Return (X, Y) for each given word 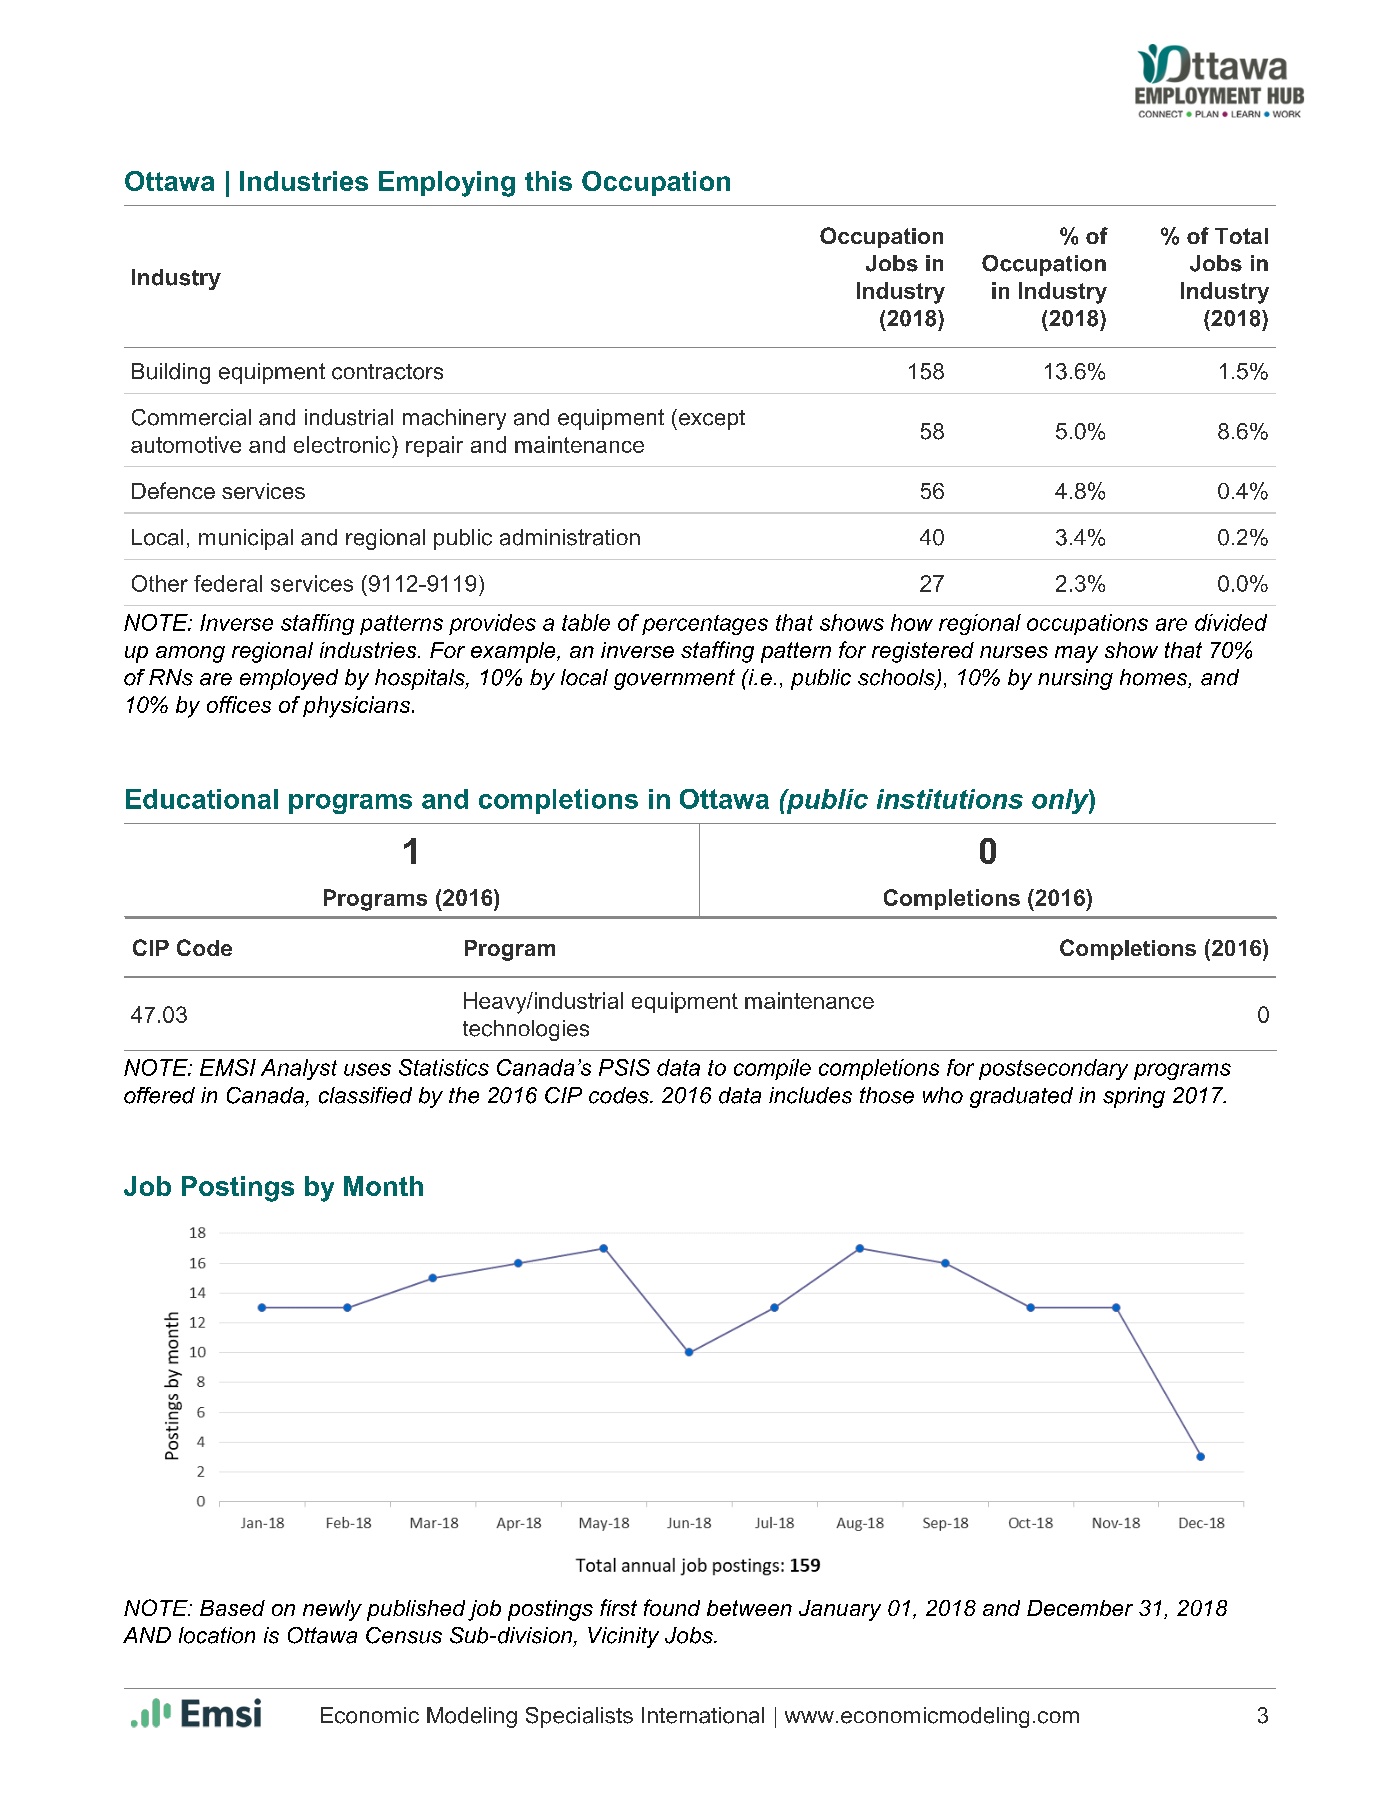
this (548, 181)
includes (810, 1095)
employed (289, 679)
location (217, 1635)
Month (383, 1186)
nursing (1075, 679)
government (674, 679)
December (1080, 1608)
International (703, 1715)
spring (1134, 1097)
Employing (447, 184)
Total (1241, 236)
